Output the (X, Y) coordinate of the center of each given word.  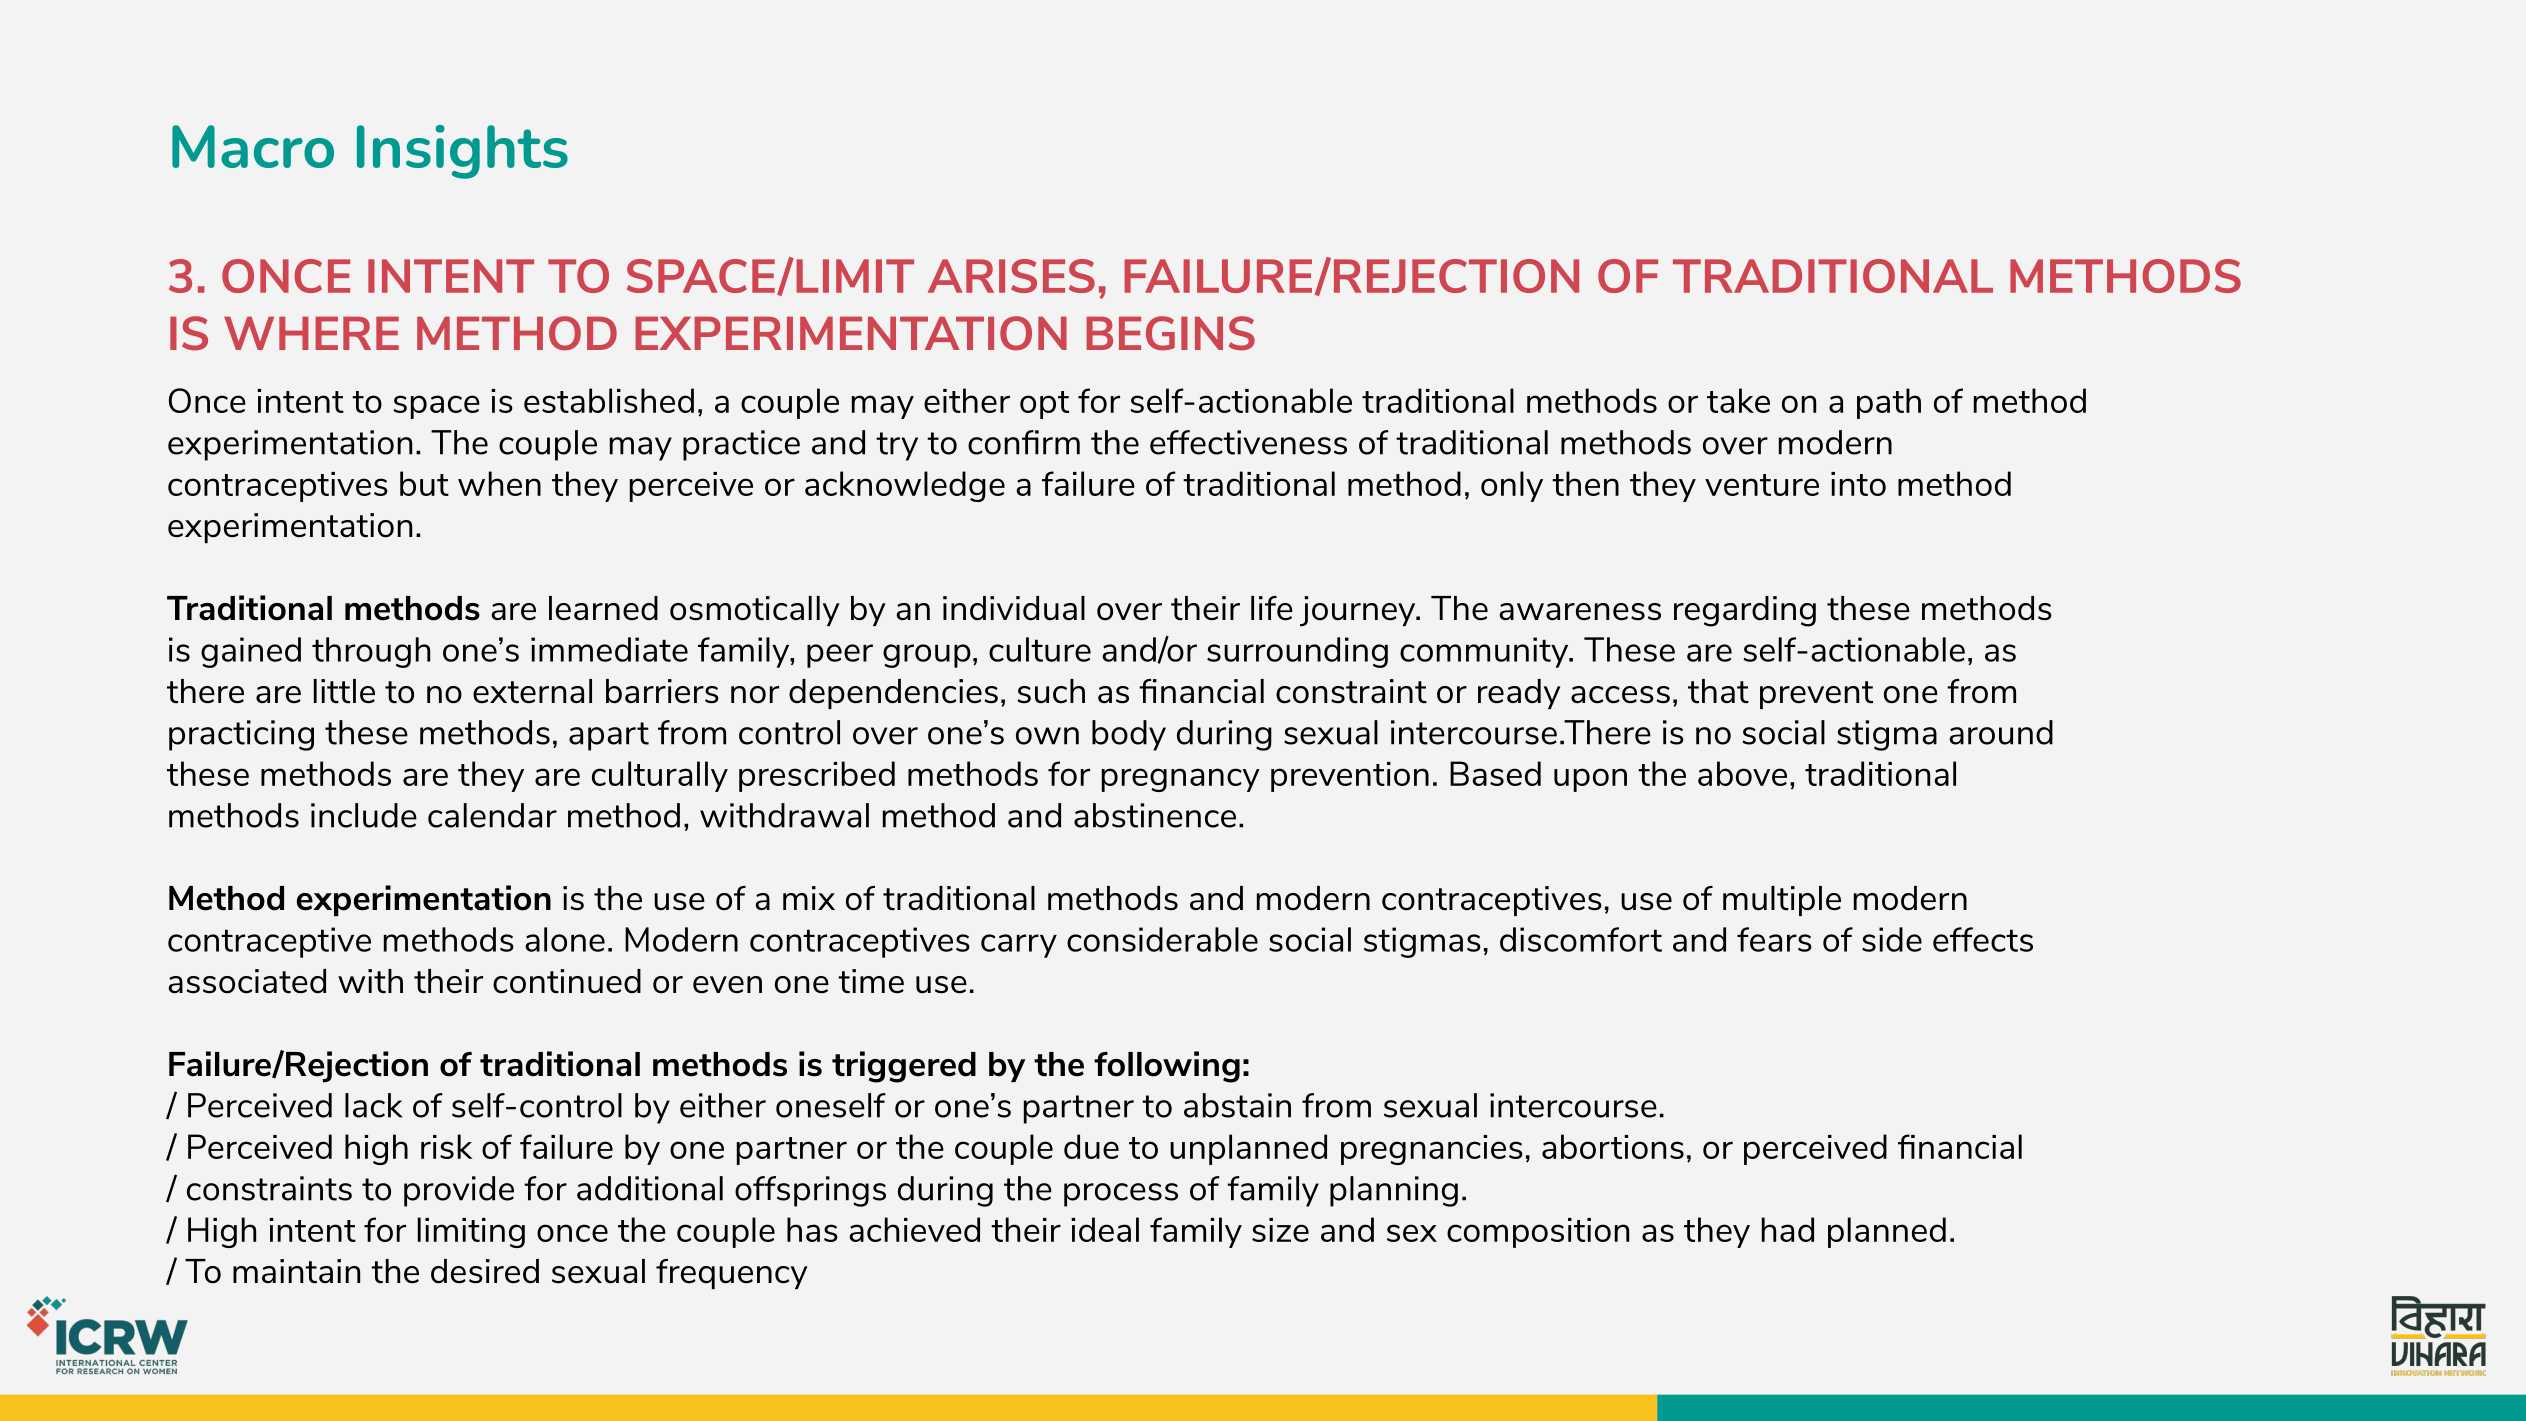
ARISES (1011, 276)
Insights (462, 152)
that (1718, 691)
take (1738, 400)
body (1129, 735)
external (532, 691)
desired (485, 1271)
